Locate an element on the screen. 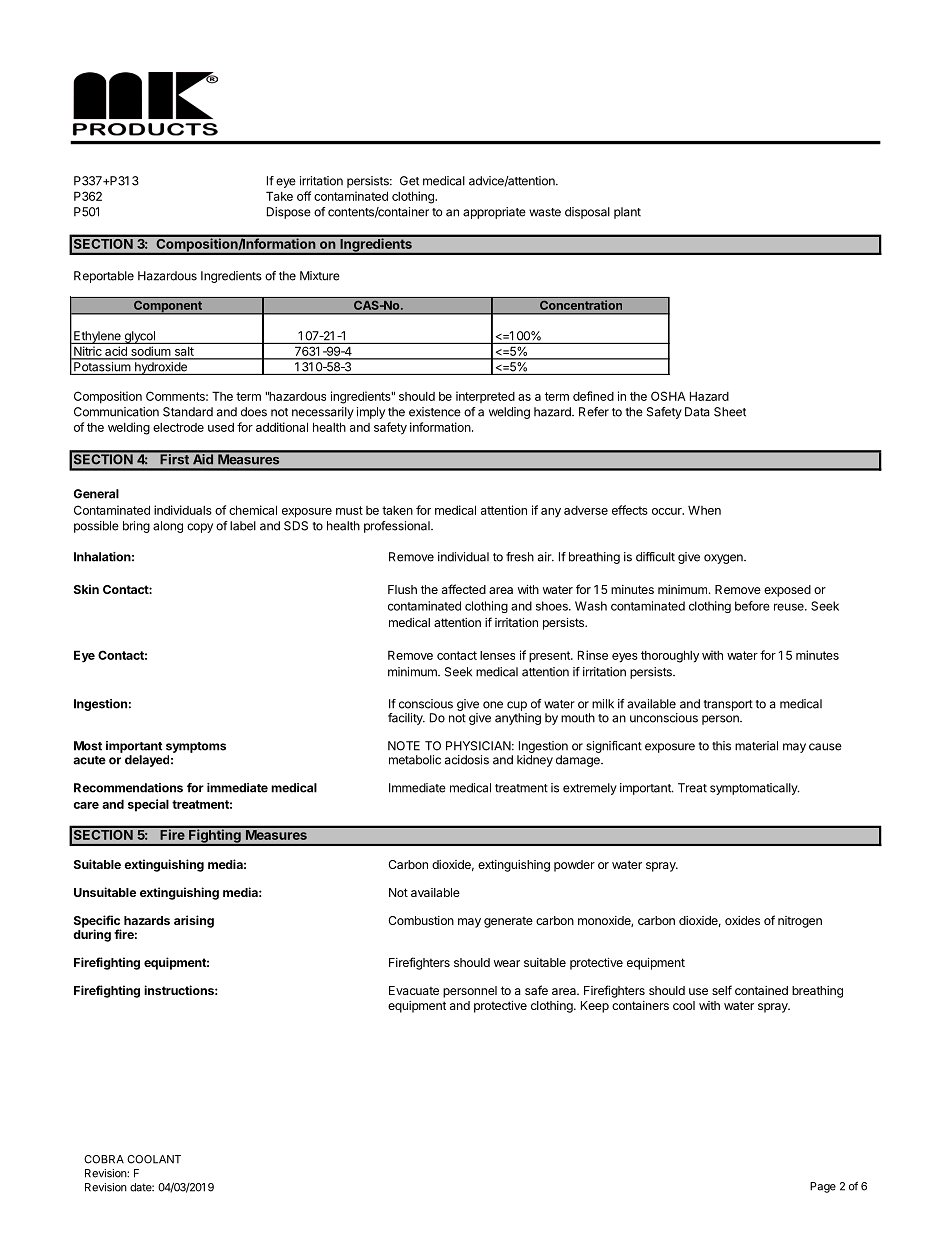  COBRA is located at coordinates (104, 1159).
